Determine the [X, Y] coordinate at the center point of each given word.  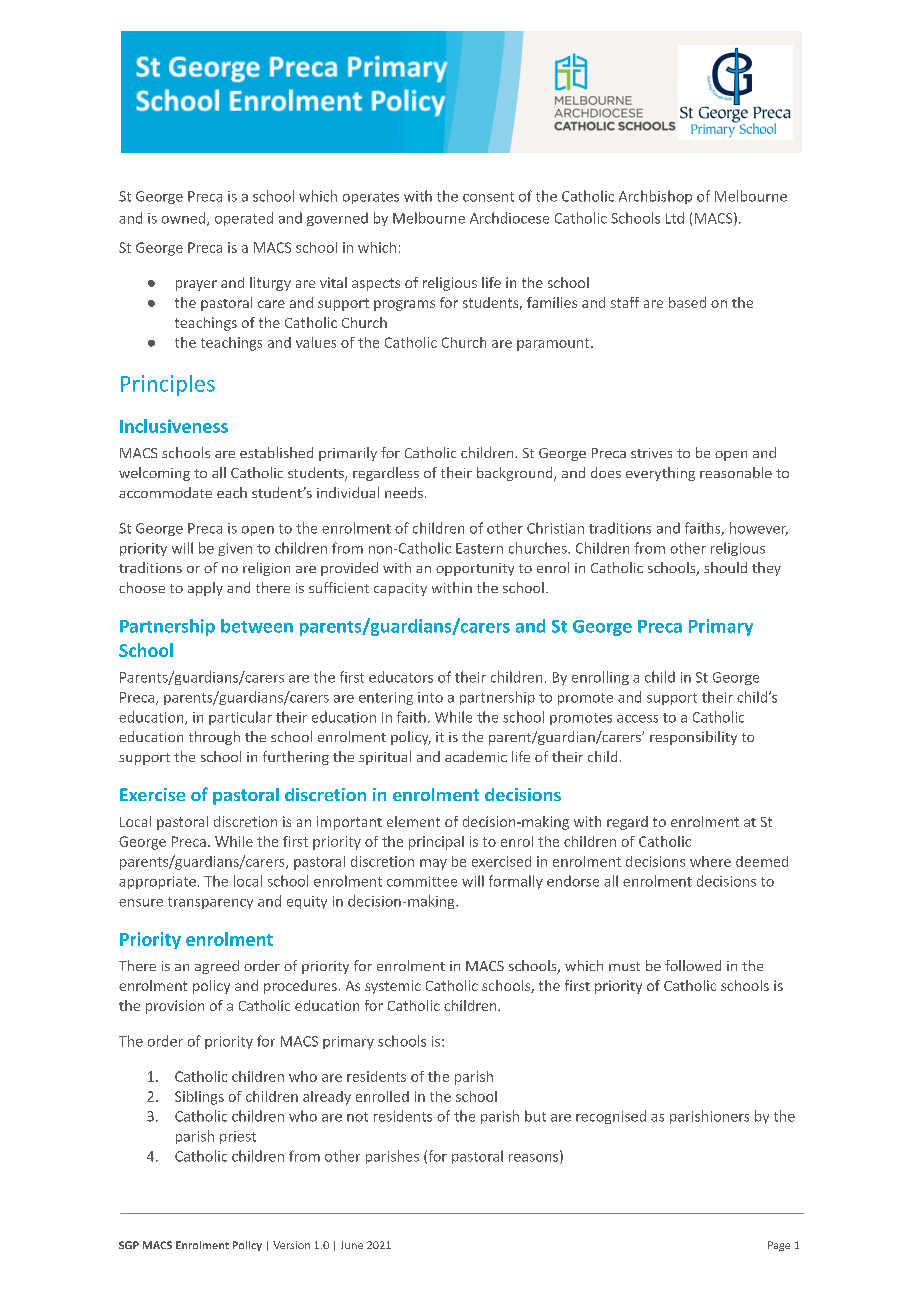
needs [404, 492]
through [214, 738]
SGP [129, 1245]
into [430, 697]
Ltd [675, 218]
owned [185, 219]
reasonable [736, 472]
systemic [393, 987]
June [352, 1245]
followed [693, 965]
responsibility [693, 738]
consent [488, 197]
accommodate [165, 492]
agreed [217, 967]
